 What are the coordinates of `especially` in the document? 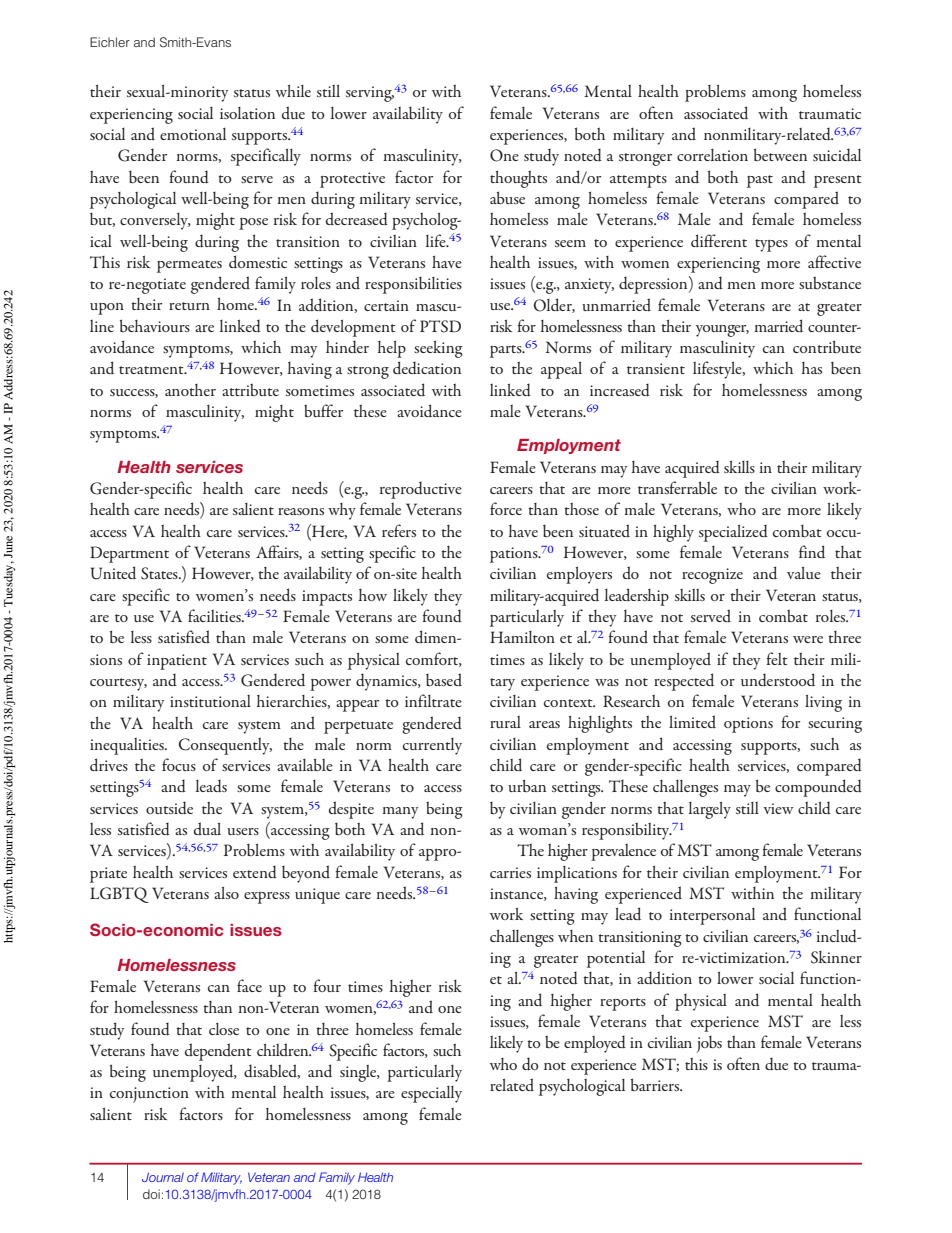 It's located at (431, 1094).
